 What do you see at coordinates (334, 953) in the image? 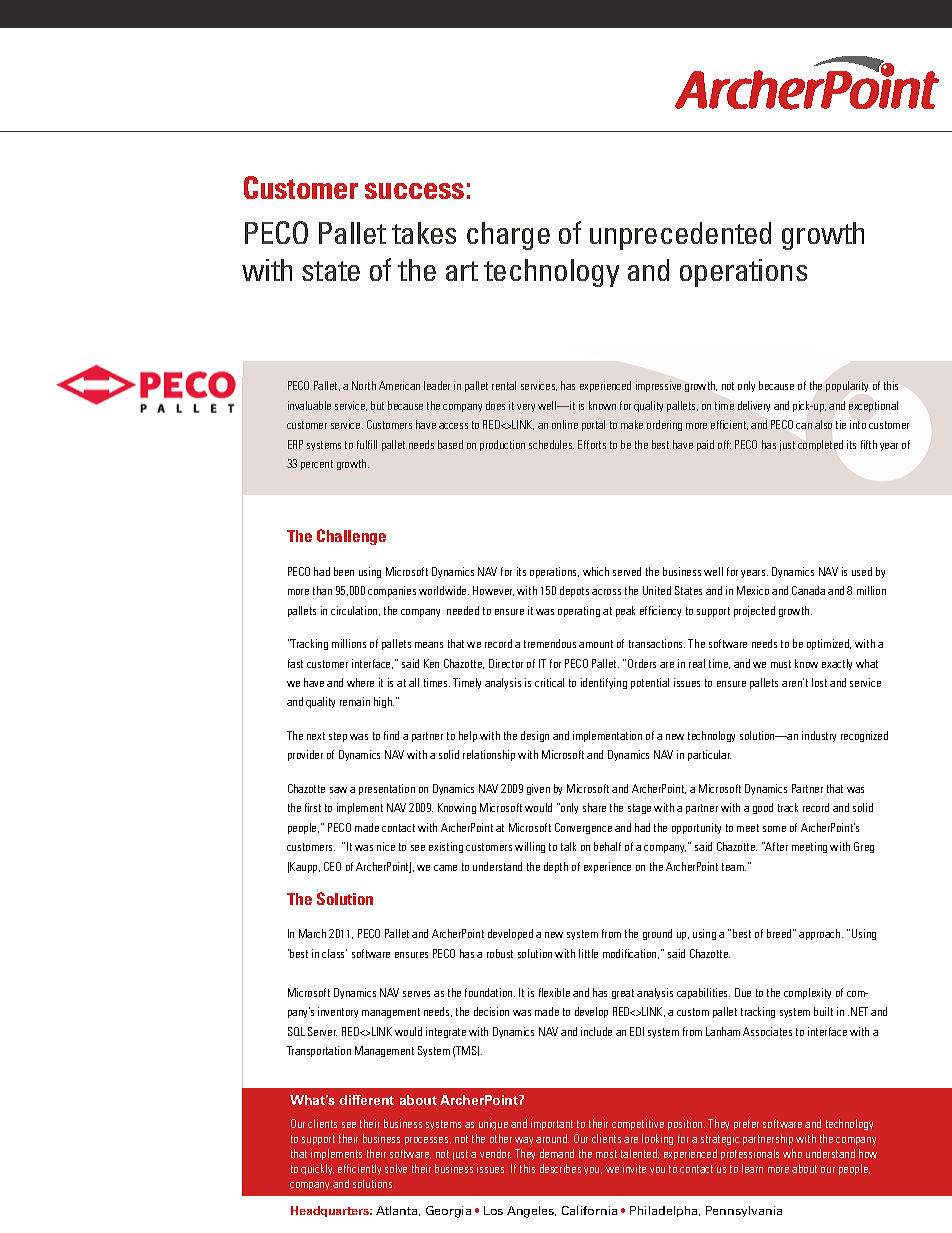
I see `class` at bounding box center [334, 953].
